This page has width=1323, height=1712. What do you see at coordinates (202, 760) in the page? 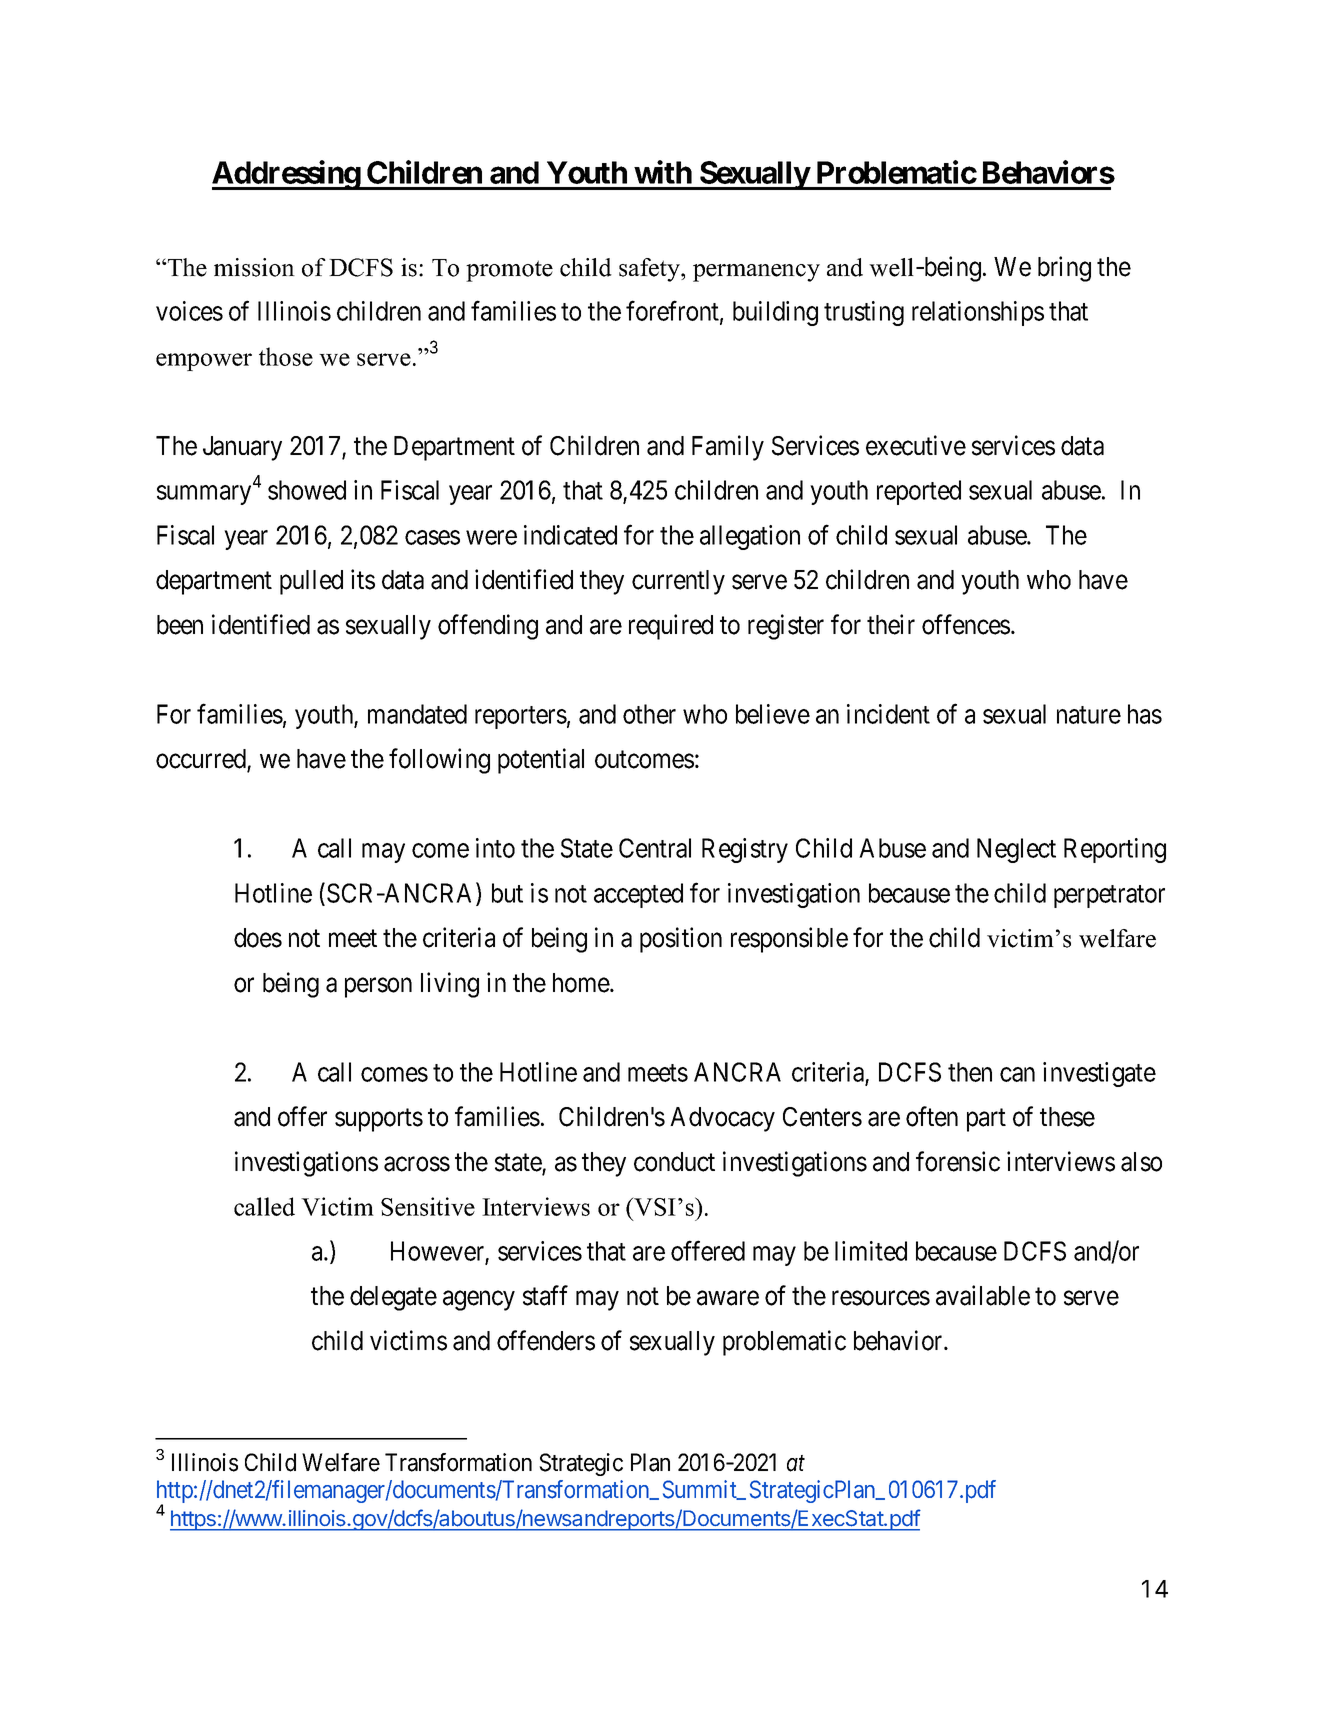
I see `occurred` at bounding box center [202, 760].
